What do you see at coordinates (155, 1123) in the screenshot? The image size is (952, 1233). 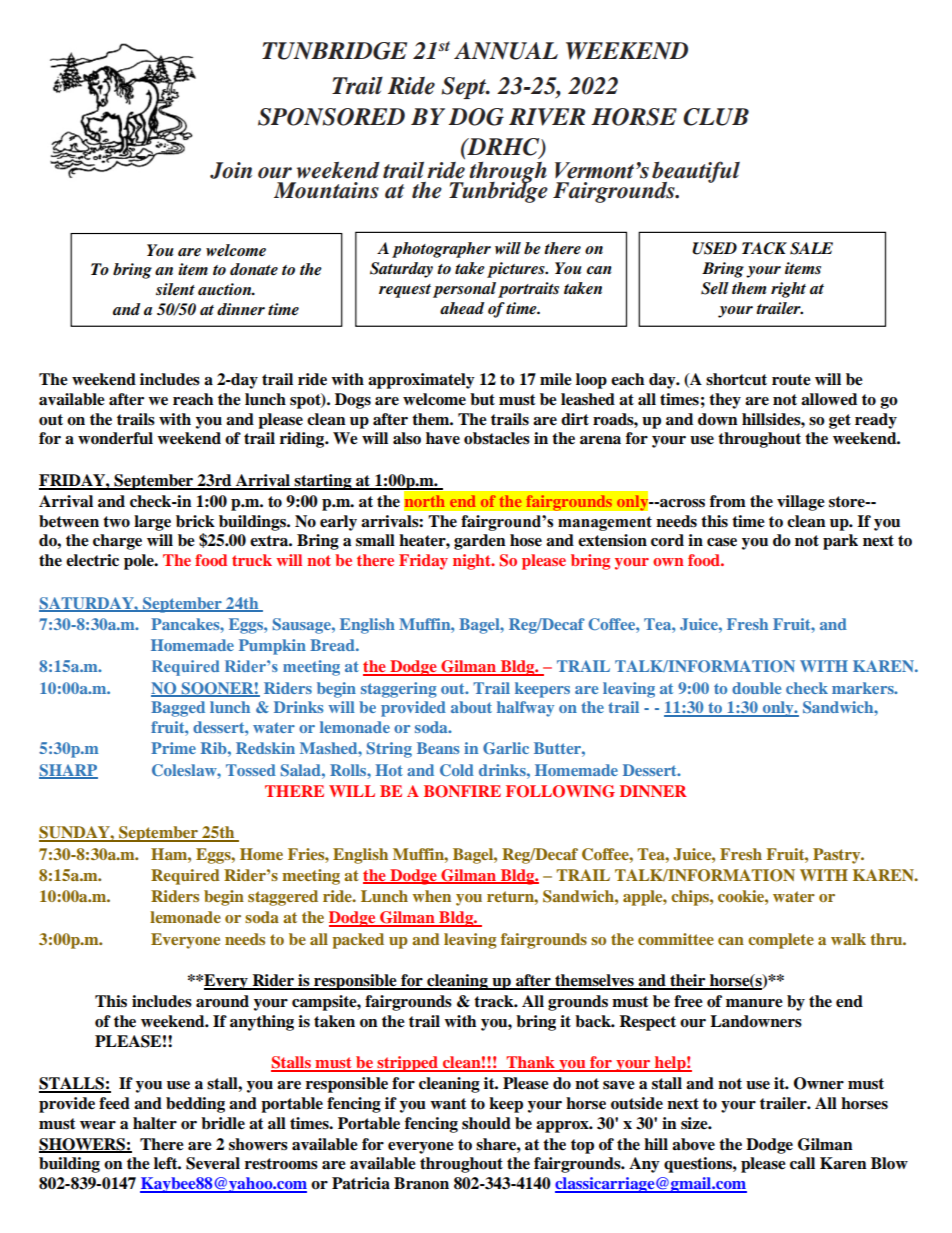 I see `halter` at bounding box center [155, 1123].
